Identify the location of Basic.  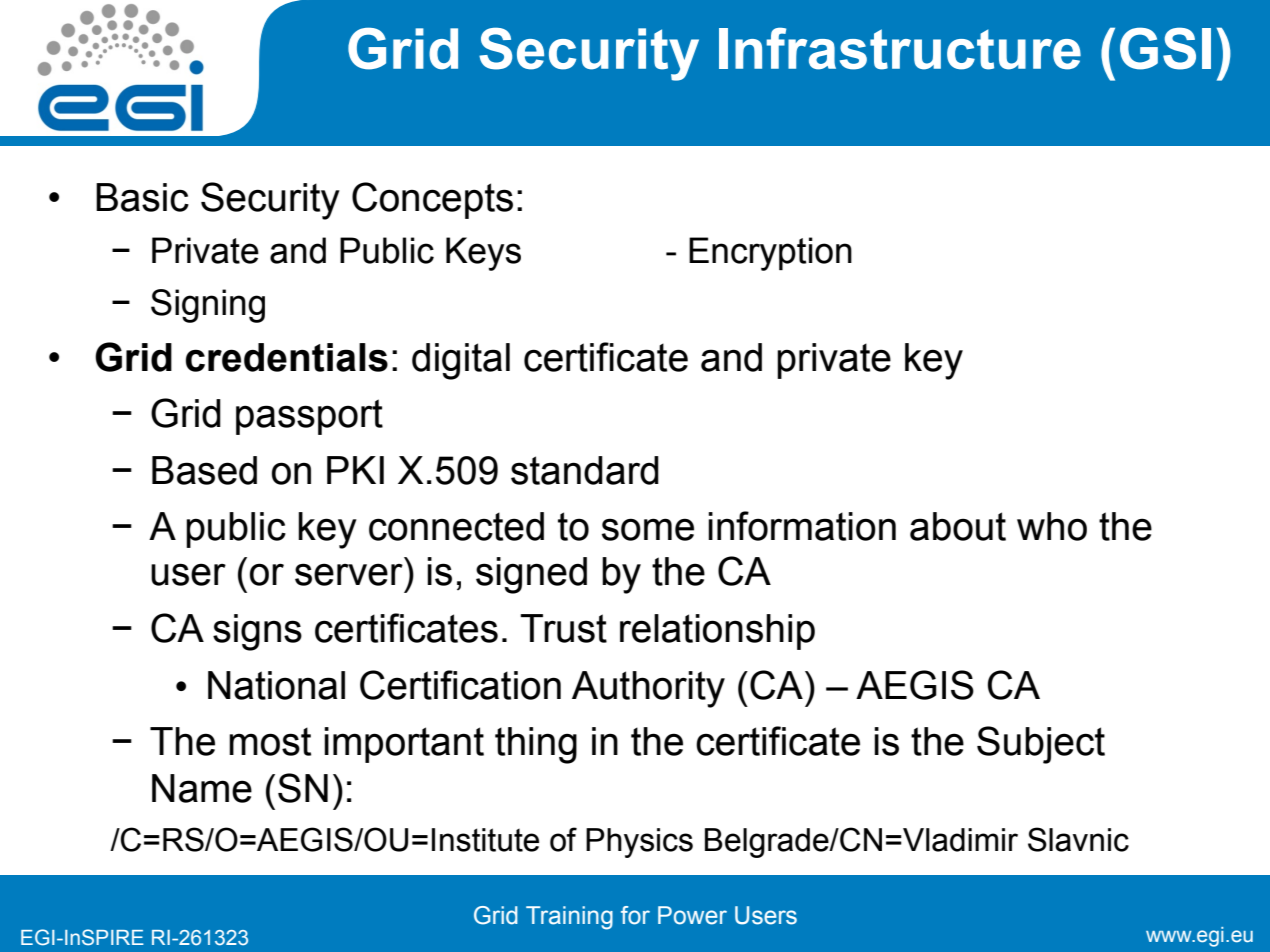
(142, 197).
